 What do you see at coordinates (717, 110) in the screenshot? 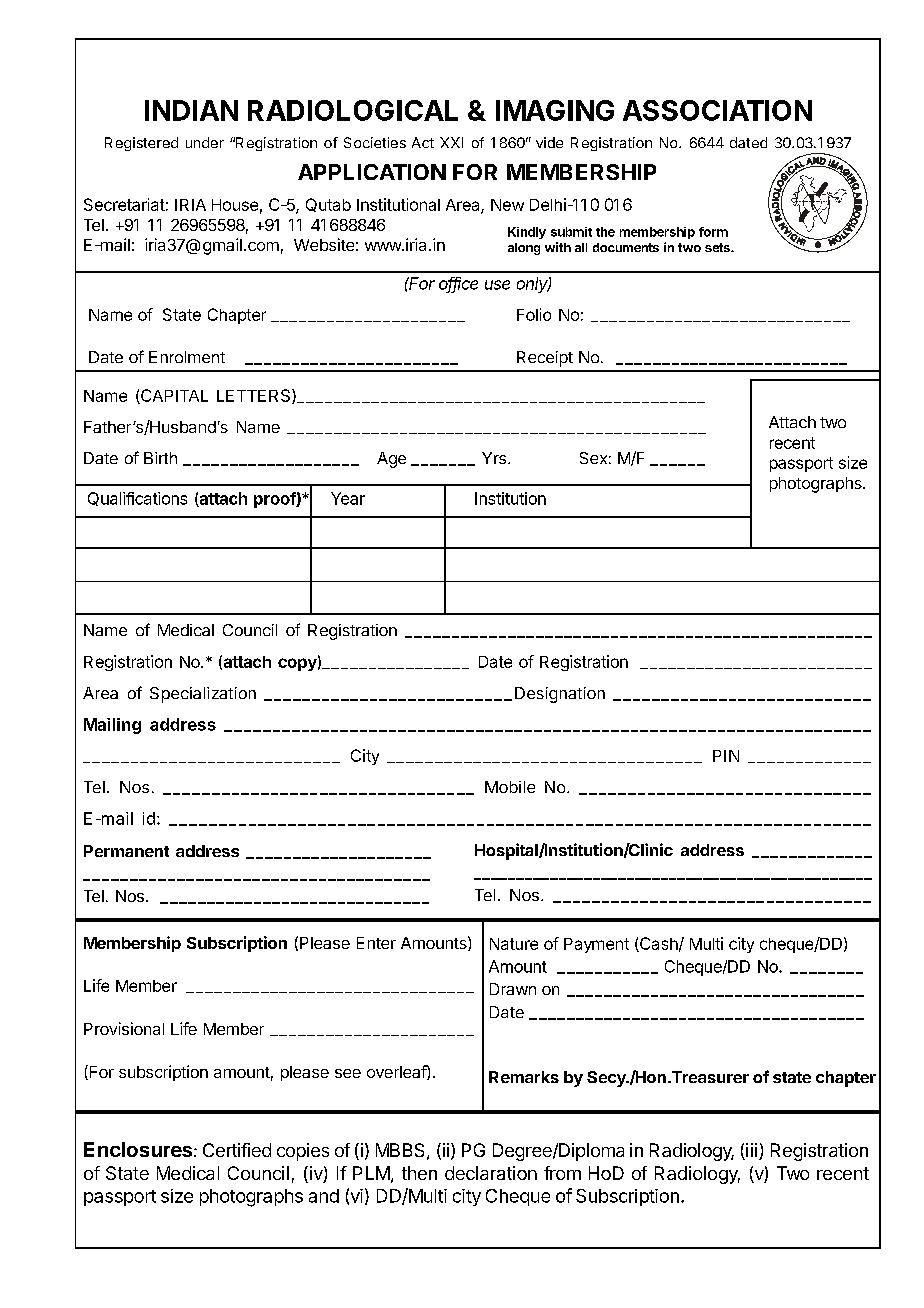
I see `ASSOCIATION` at bounding box center [717, 110].
